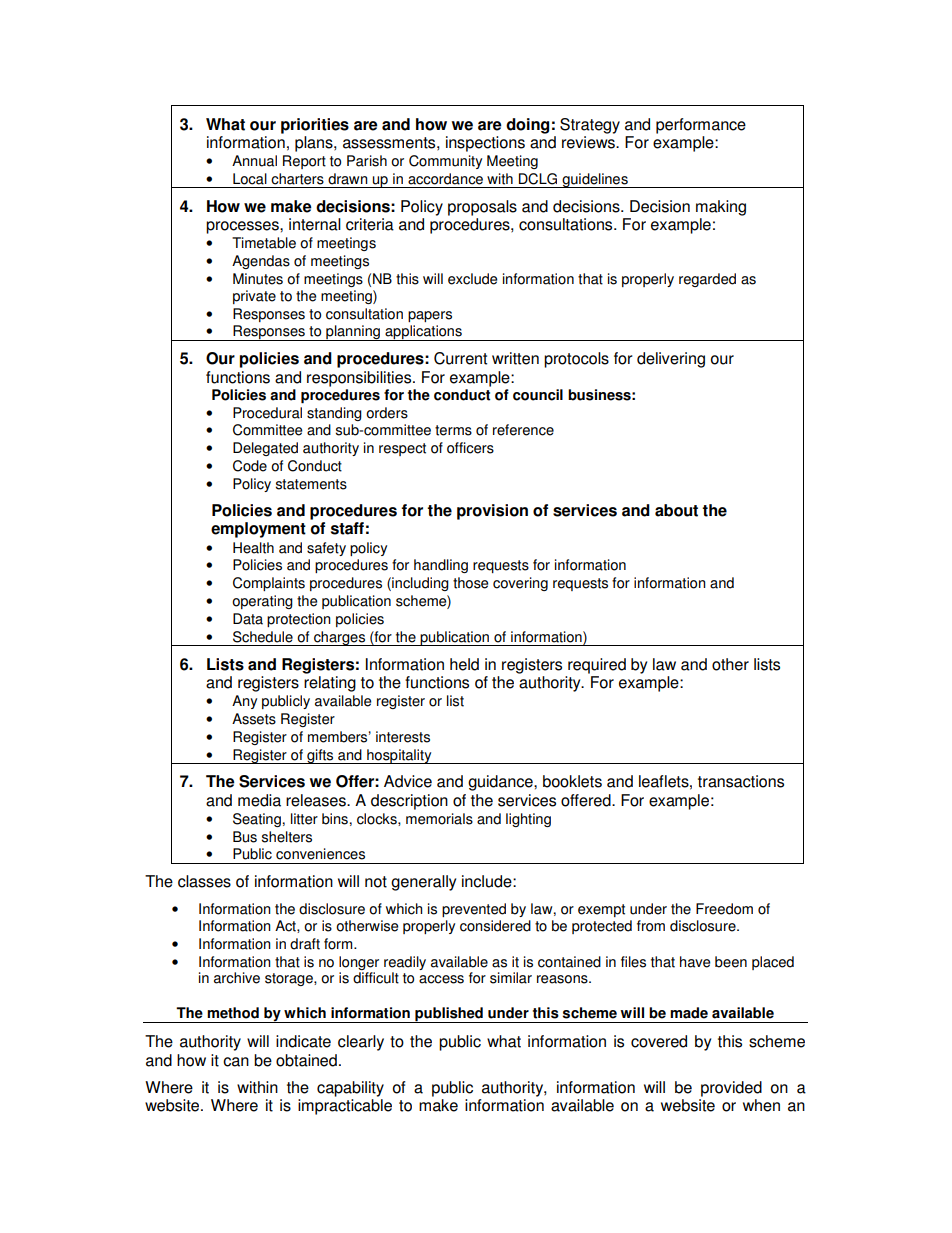  Describe the element at coordinates (254, 161) in the screenshot. I see `Annual` at that location.
